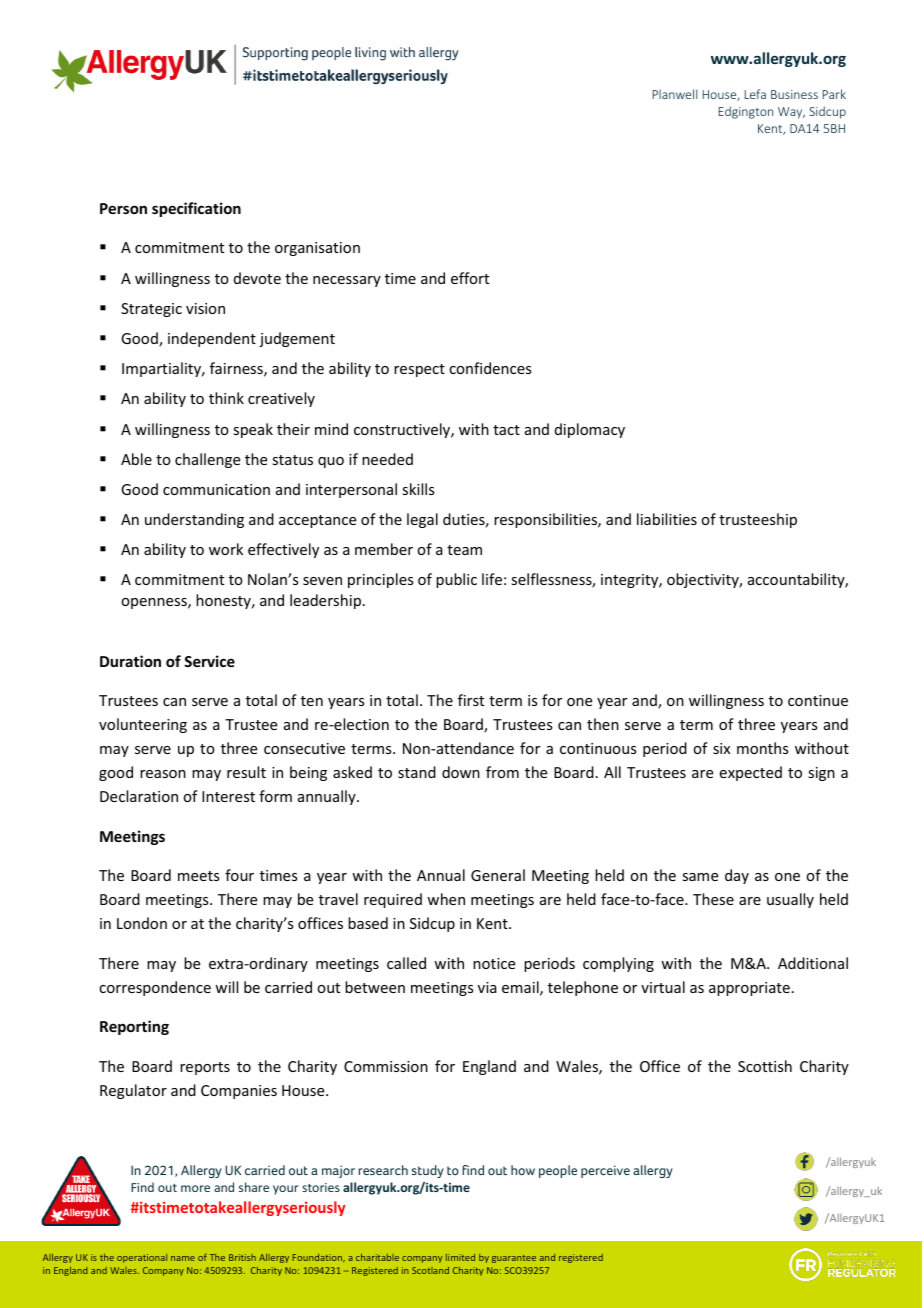 The image size is (924, 1308). What do you see at coordinates (242, 1257) in the page?
I see `British` at bounding box center [242, 1257].
